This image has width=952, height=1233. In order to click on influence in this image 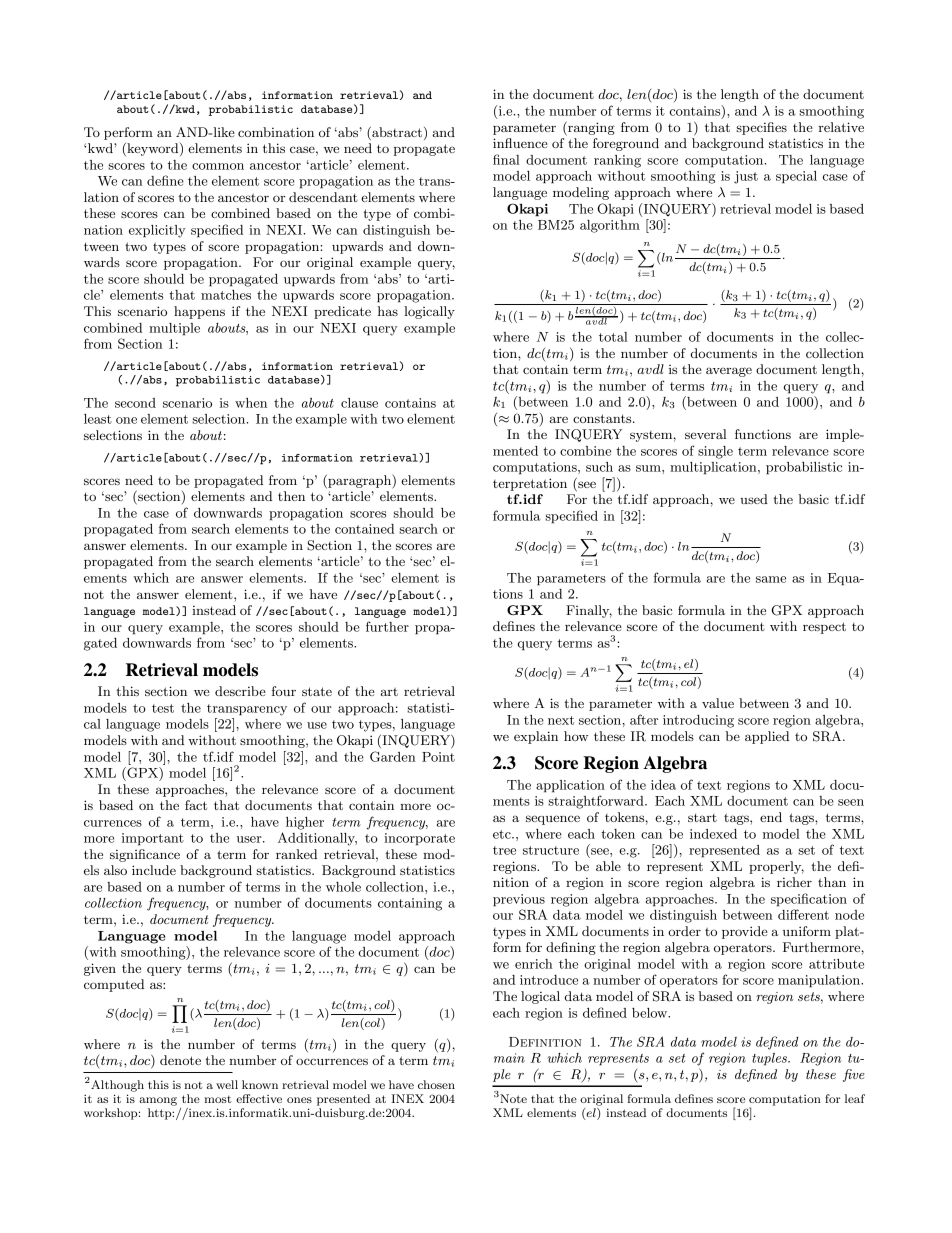, I will do `click(520, 143)`.
